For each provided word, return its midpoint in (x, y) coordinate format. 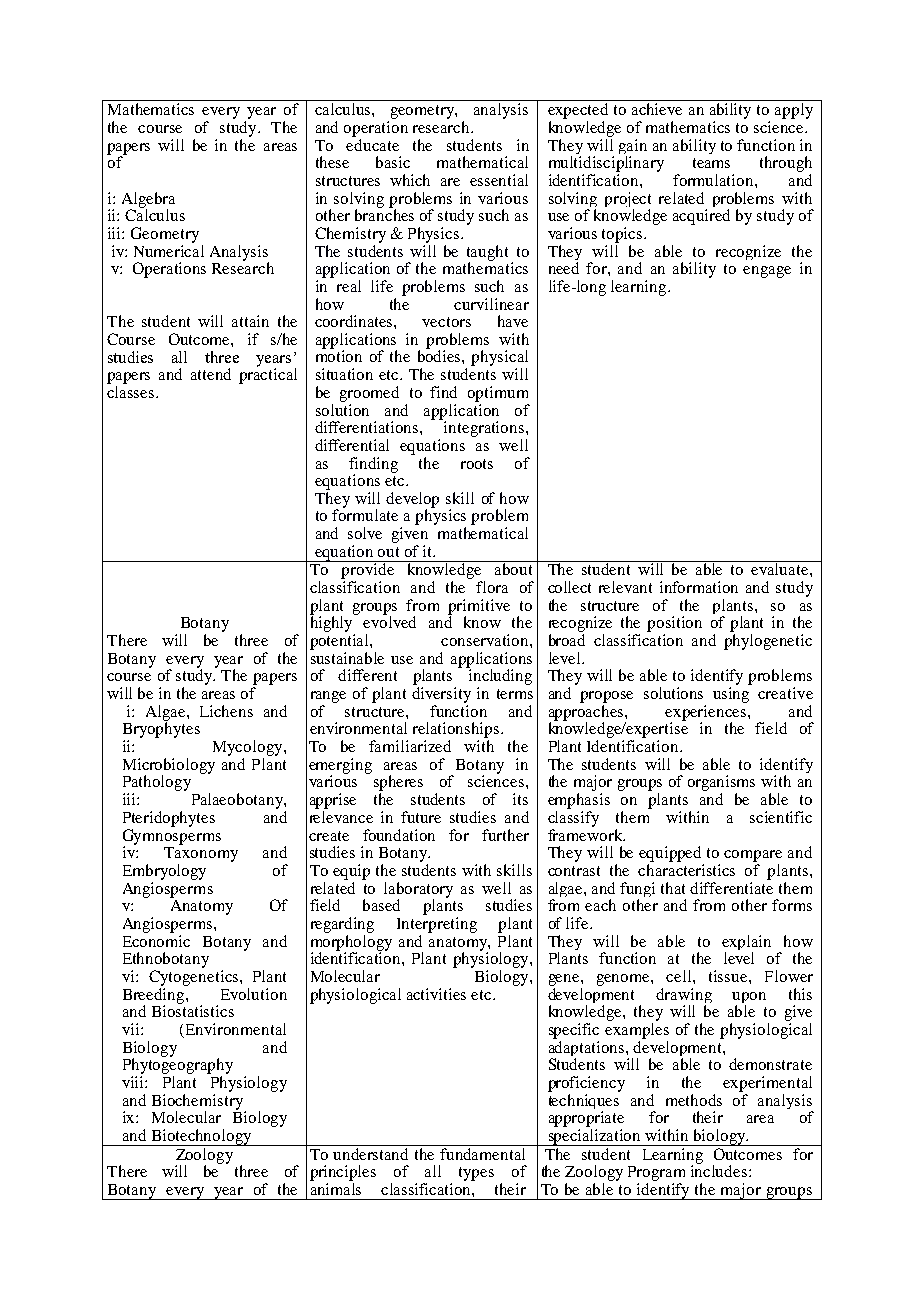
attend (211, 374)
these (332, 162)
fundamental (483, 1152)
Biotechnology (201, 1137)
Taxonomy (201, 853)
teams (711, 163)
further (505, 835)
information (699, 587)
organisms (721, 784)
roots (477, 464)
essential (499, 180)
